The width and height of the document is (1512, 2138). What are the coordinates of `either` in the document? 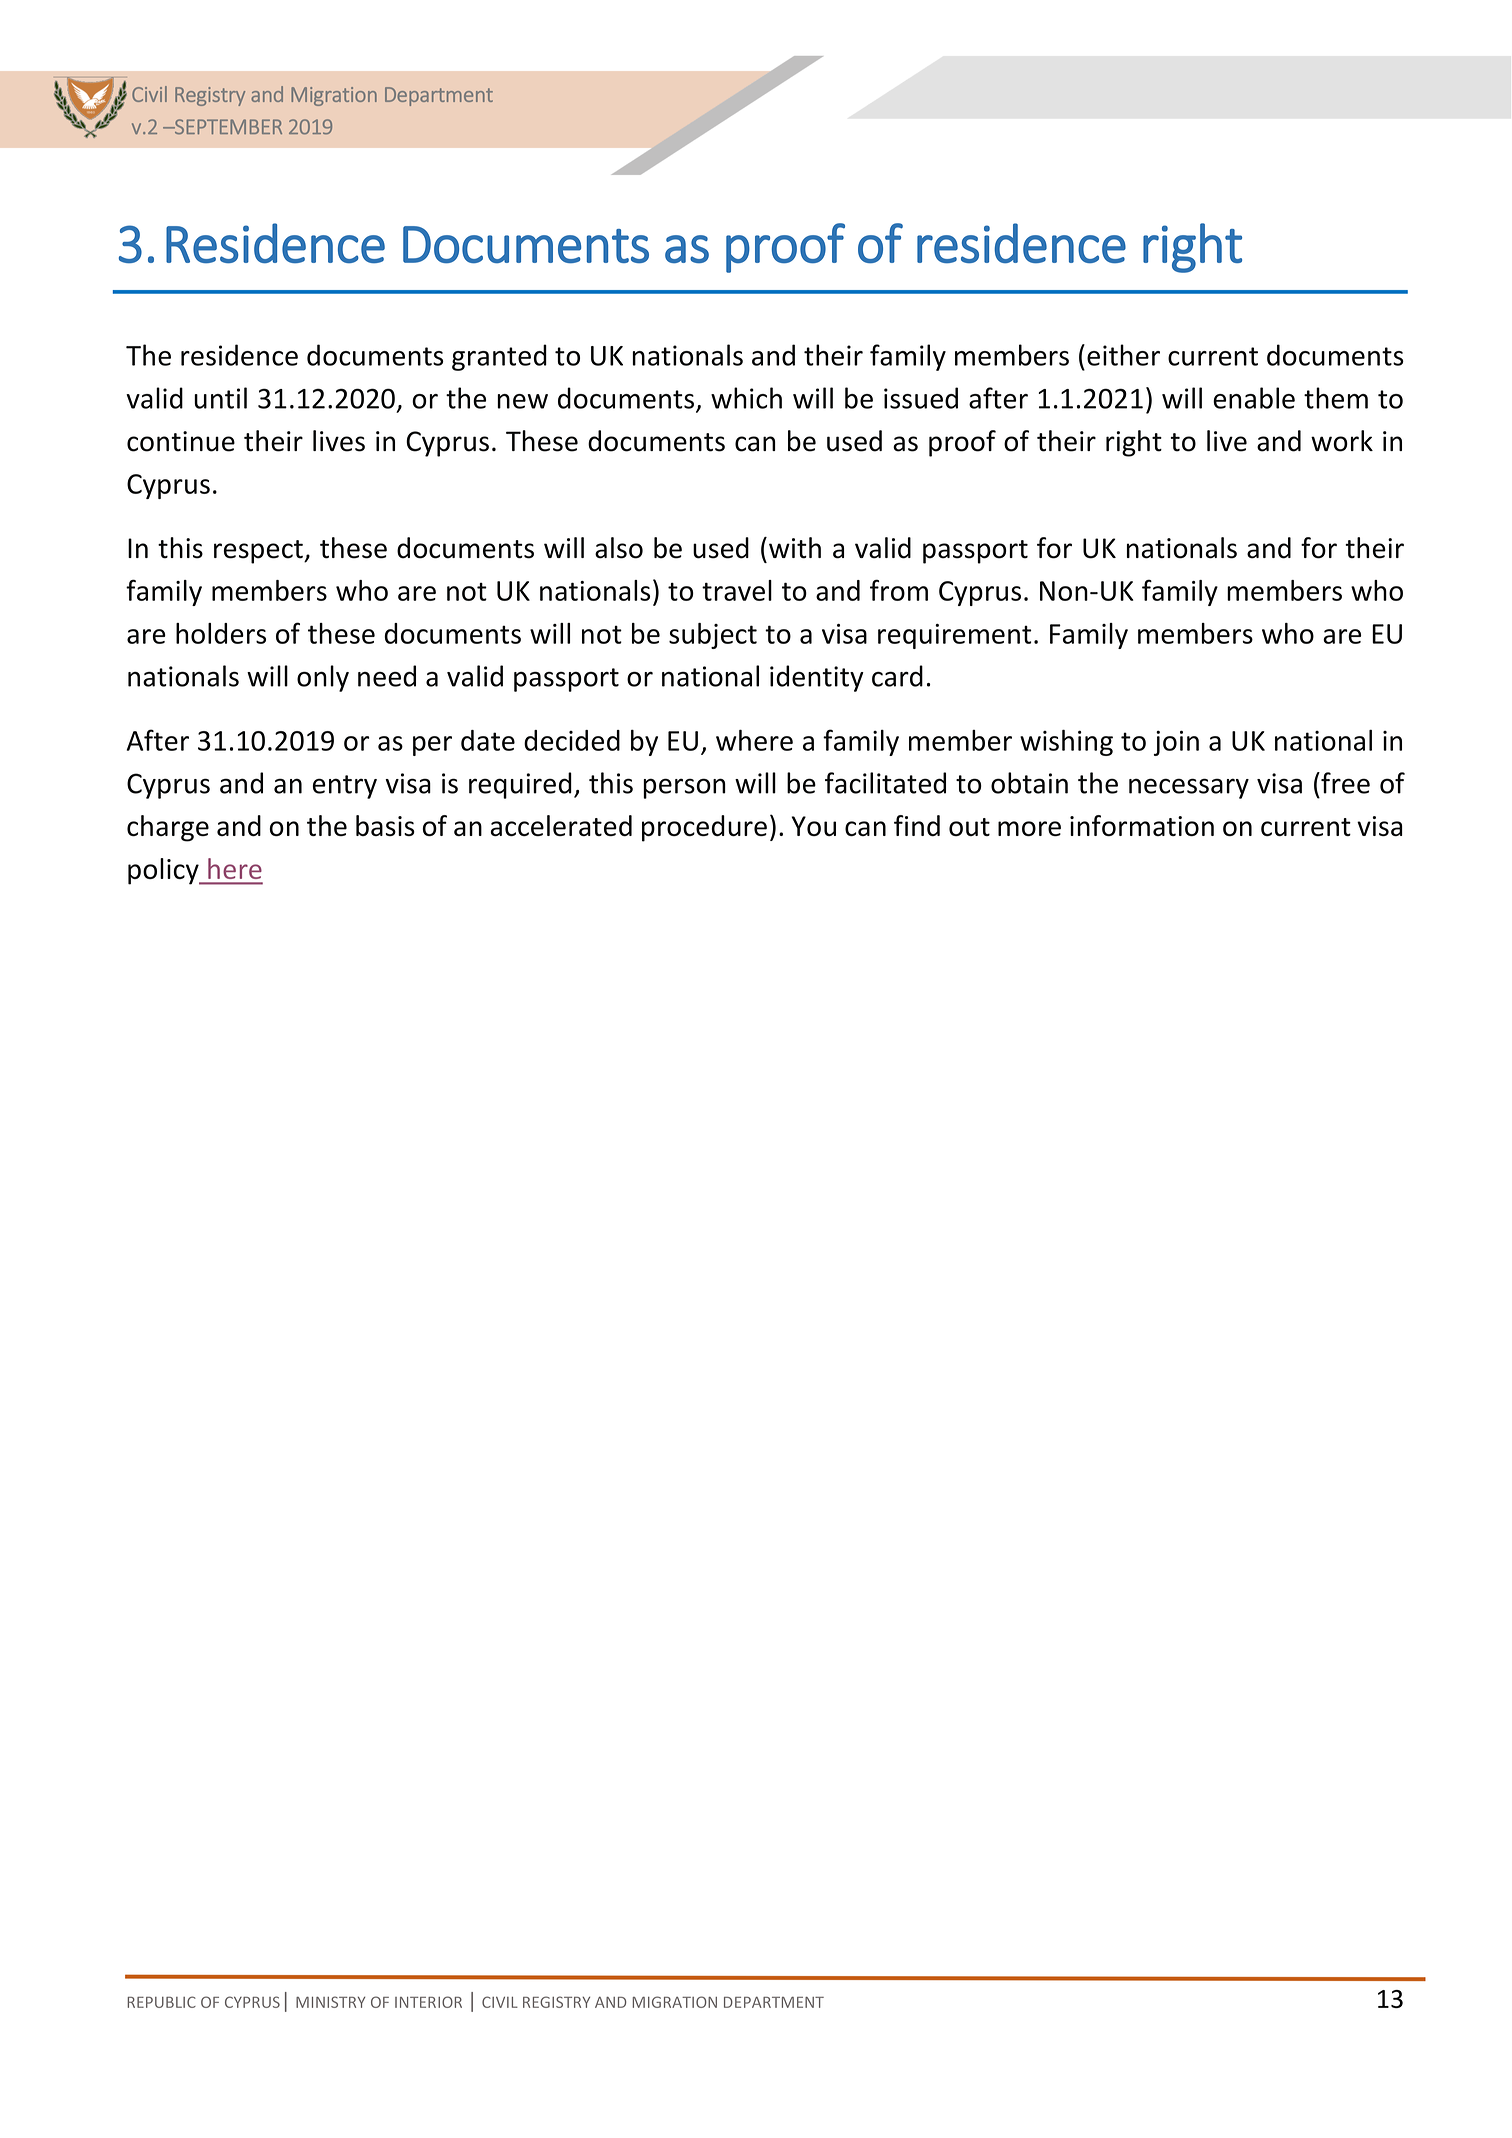 It's located at (1123, 355).
